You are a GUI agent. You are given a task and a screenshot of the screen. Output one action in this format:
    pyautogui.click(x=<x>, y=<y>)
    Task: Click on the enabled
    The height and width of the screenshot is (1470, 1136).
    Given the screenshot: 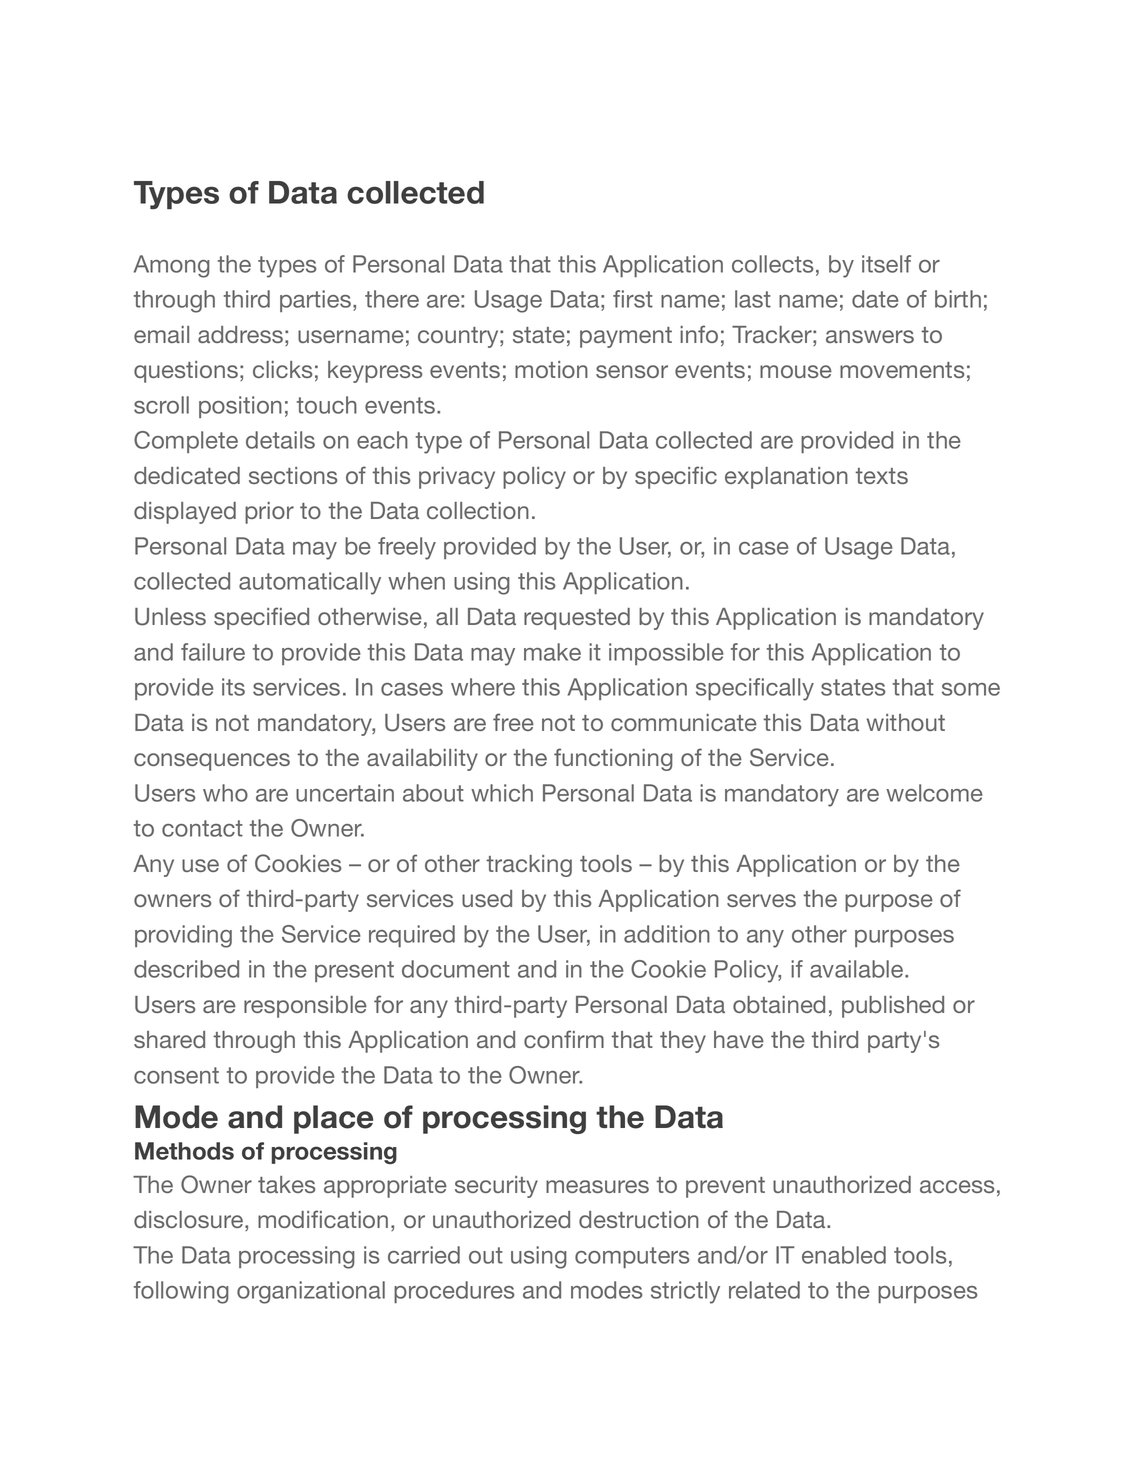 What is the action you would take?
    pyautogui.click(x=844, y=1255)
